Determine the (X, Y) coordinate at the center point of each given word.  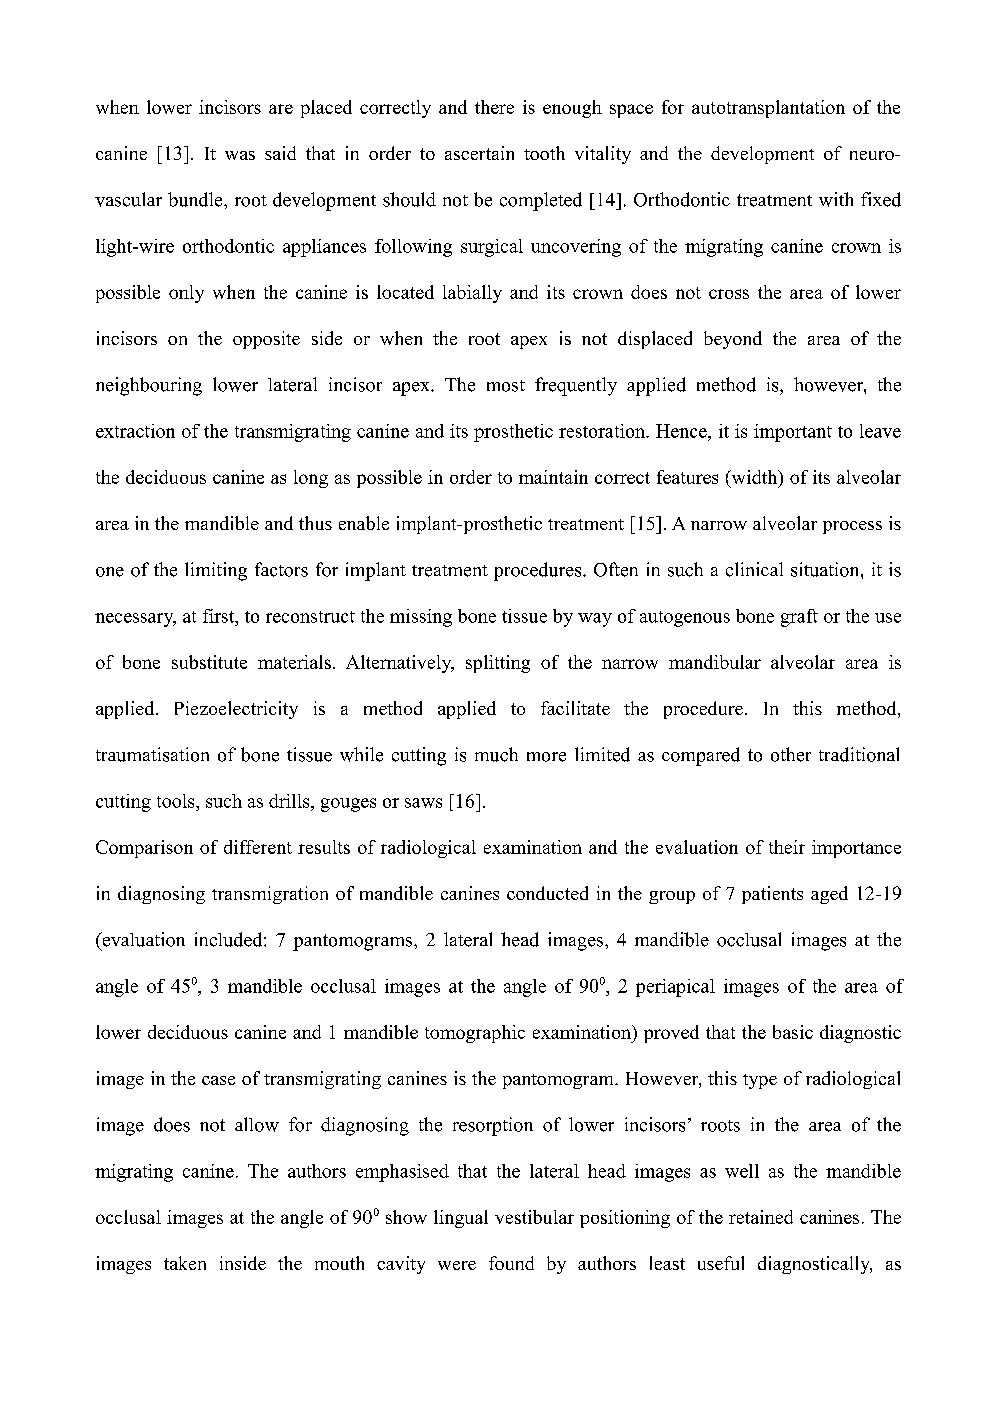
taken (185, 1263)
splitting (498, 664)
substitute (209, 662)
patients (772, 895)
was (240, 155)
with (836, 199)
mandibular (715, 662)
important (793, 433)
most (506, 386)
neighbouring (149, 386)
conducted (547, 893)
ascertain (479, 153)
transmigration (270, 895)
